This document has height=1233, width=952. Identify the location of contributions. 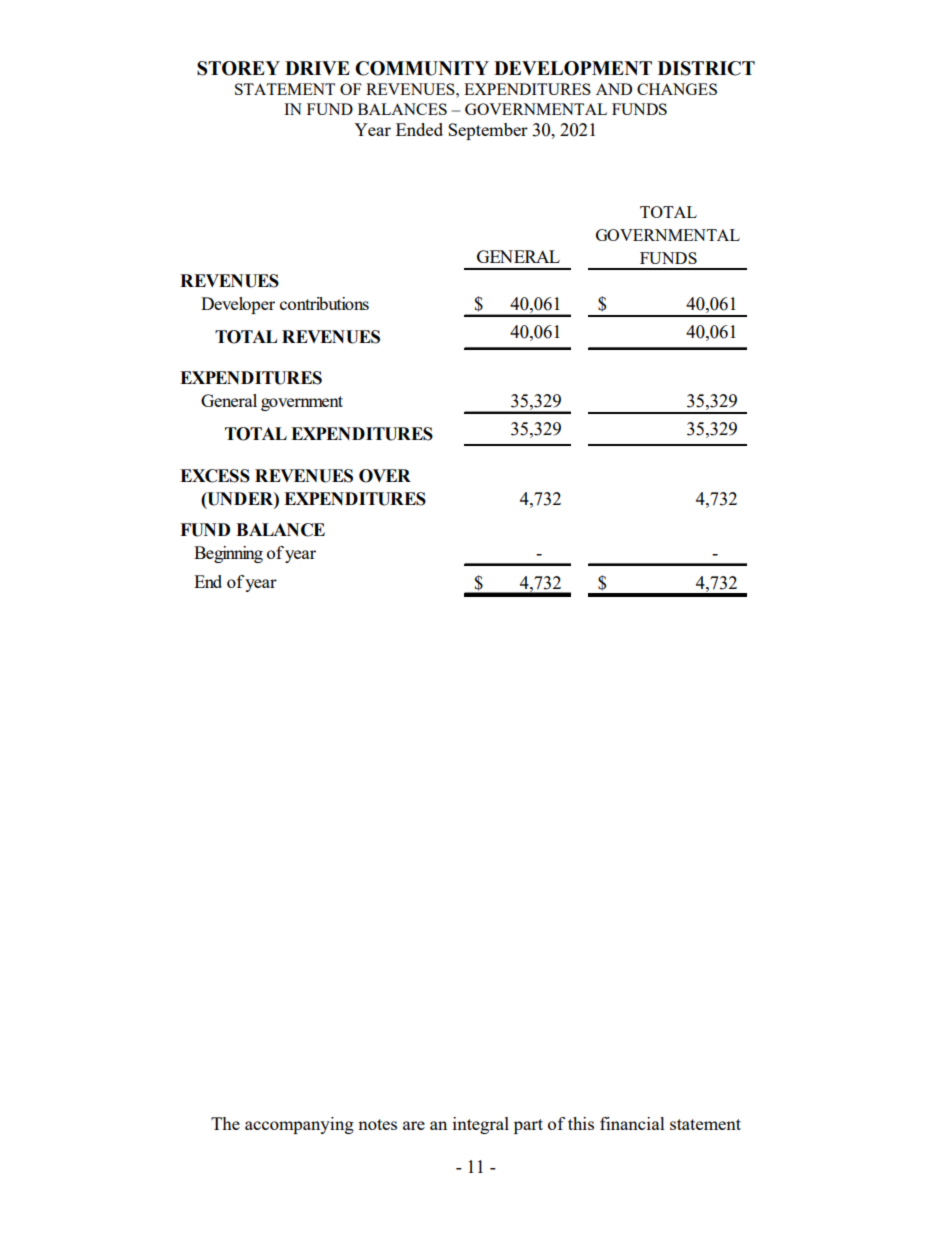
(324, 303).
